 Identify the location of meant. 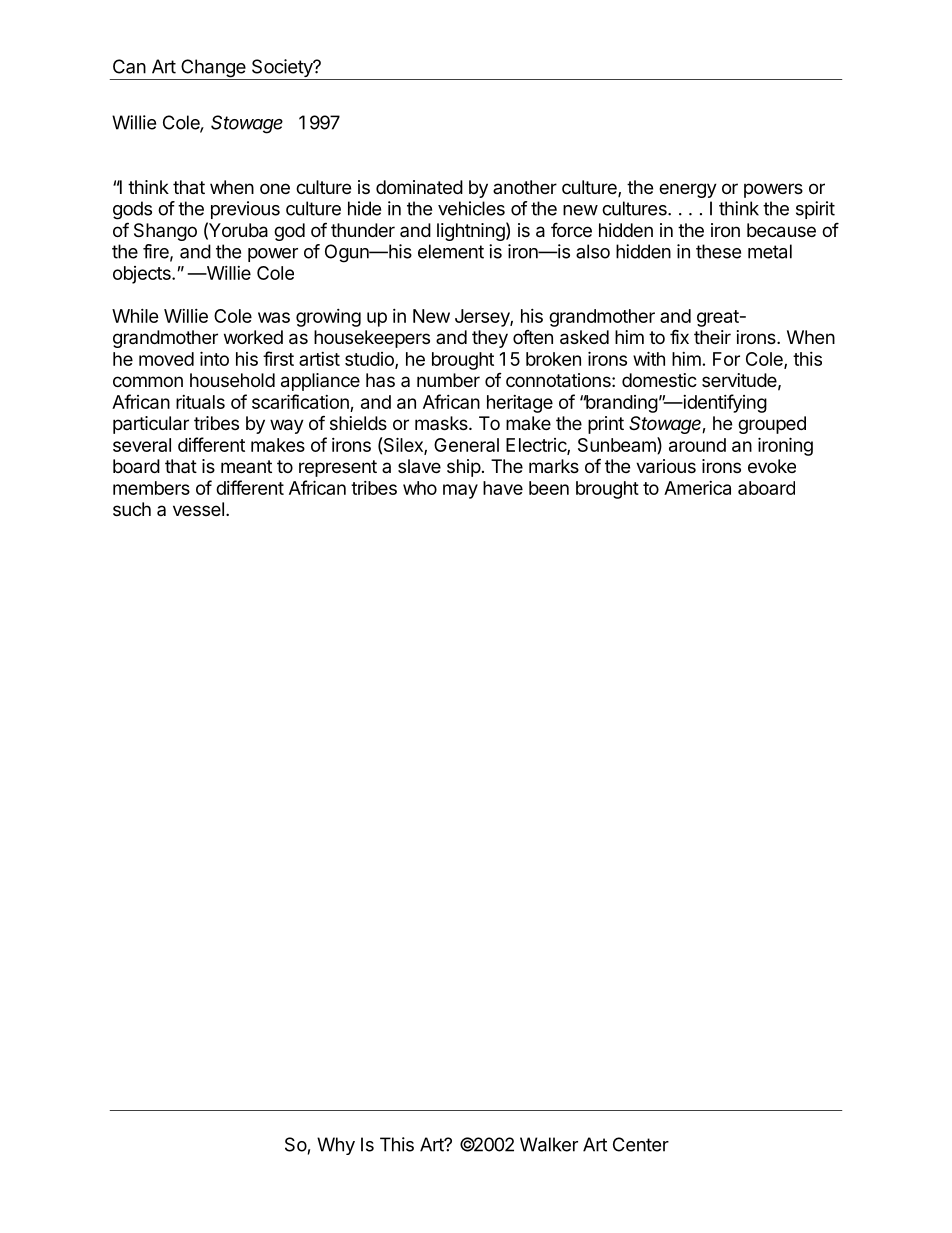
(246, 466).
